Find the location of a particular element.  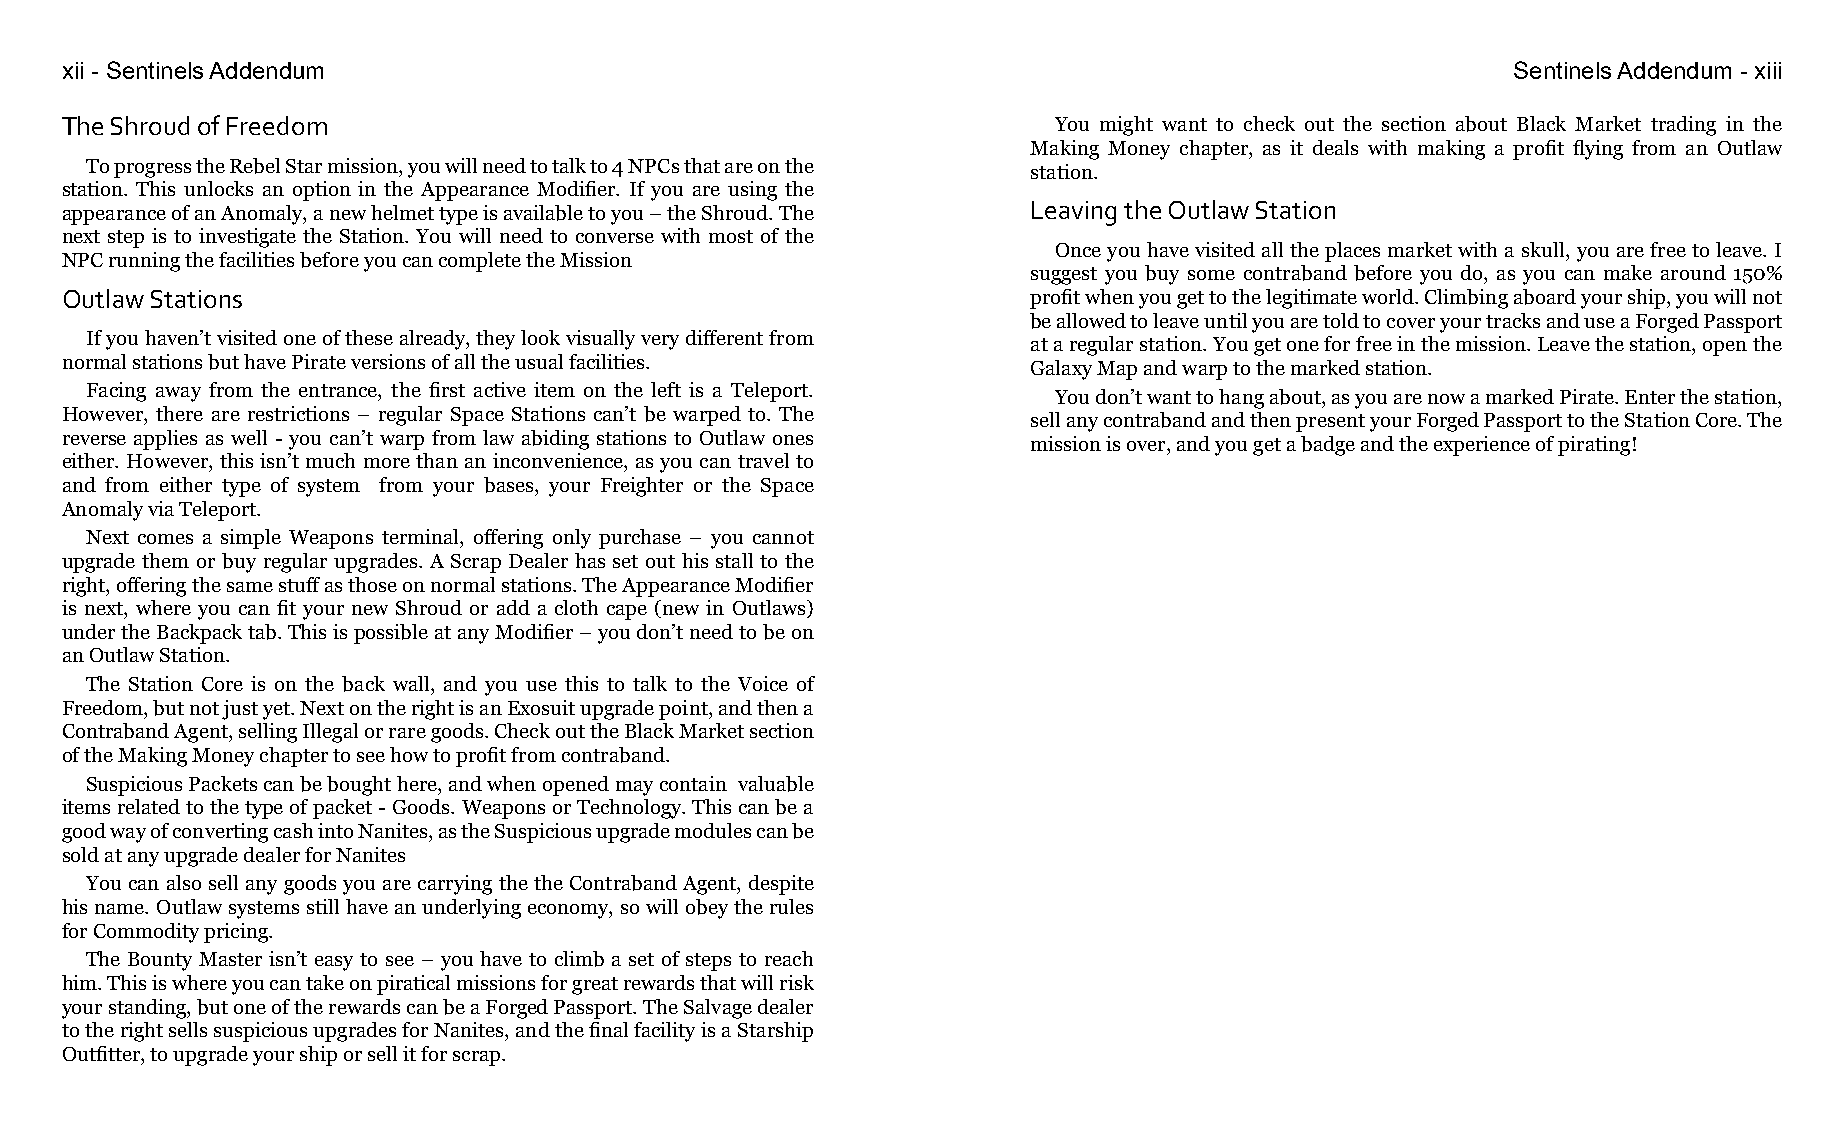

pirating is located at coordinates (1594, 446).
